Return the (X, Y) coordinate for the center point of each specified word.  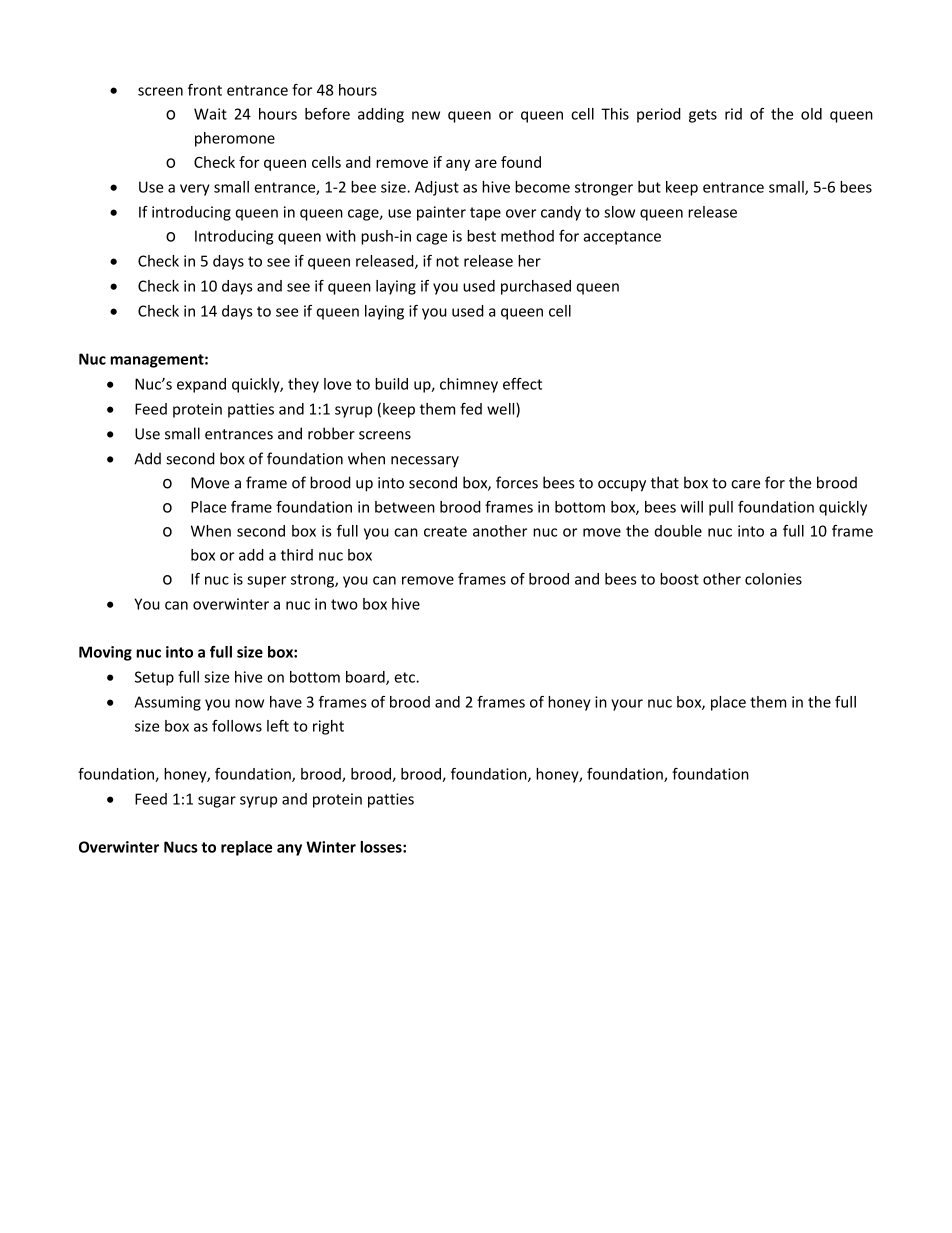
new (426, 115)
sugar (217, 802)
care (745, 484)
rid (733, 114)
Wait (210, 114)
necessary (425, 462)
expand (201, 385)
